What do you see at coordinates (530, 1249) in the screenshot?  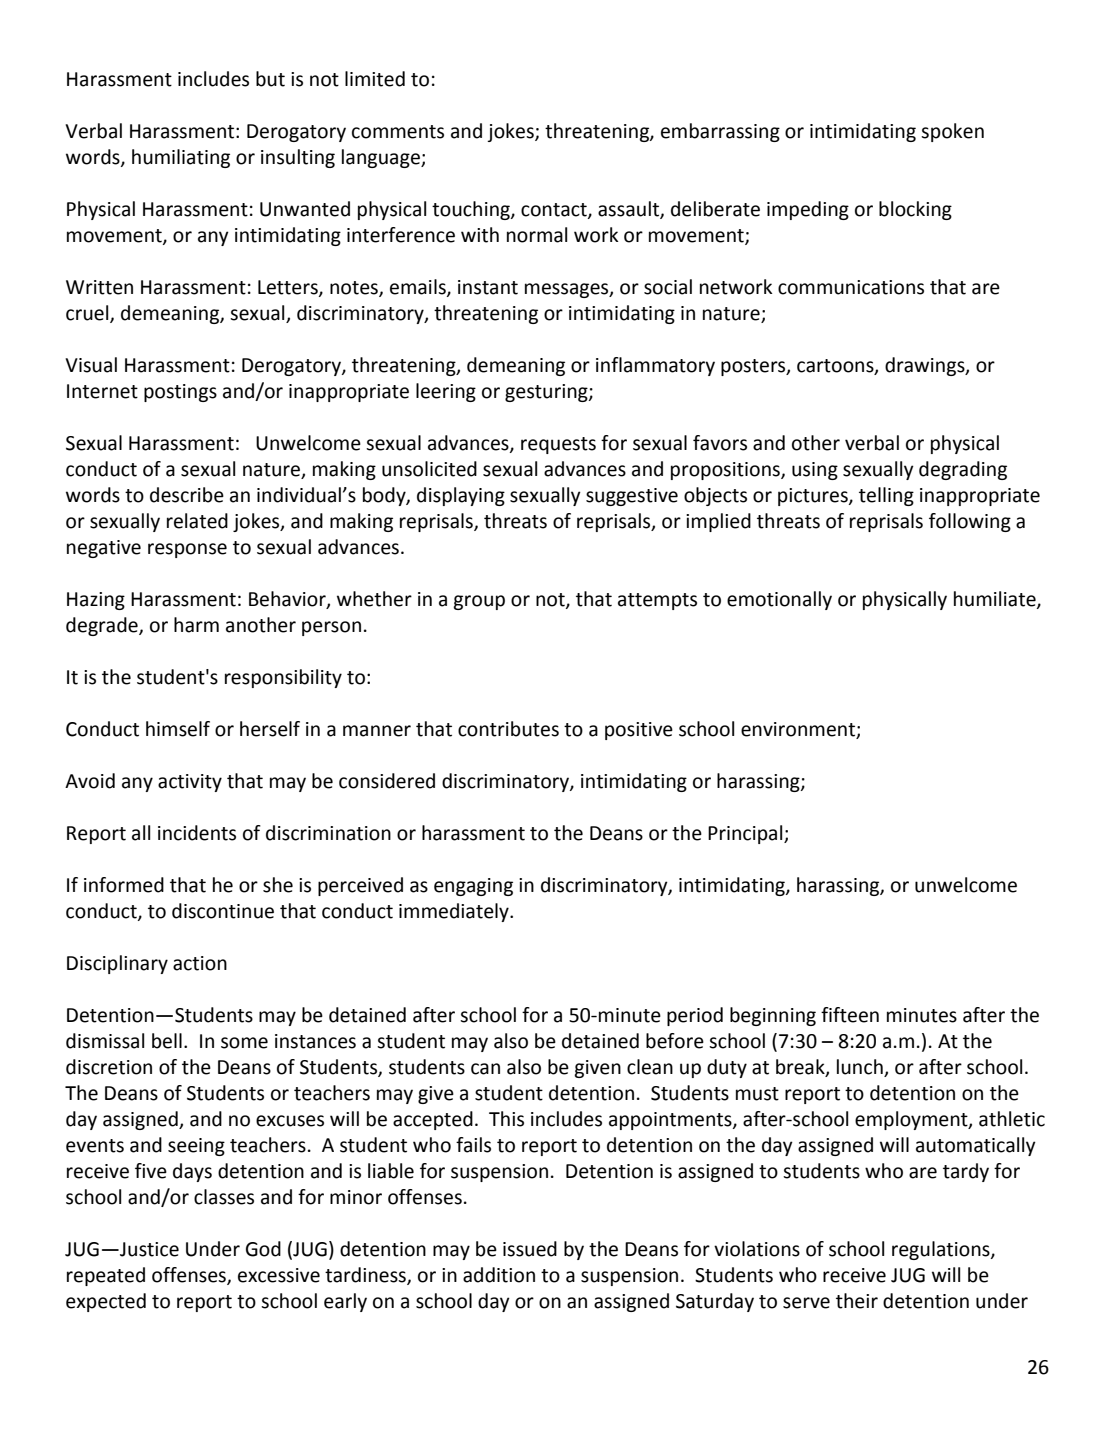 I see `issued` at bounding box center [530, 1249].
